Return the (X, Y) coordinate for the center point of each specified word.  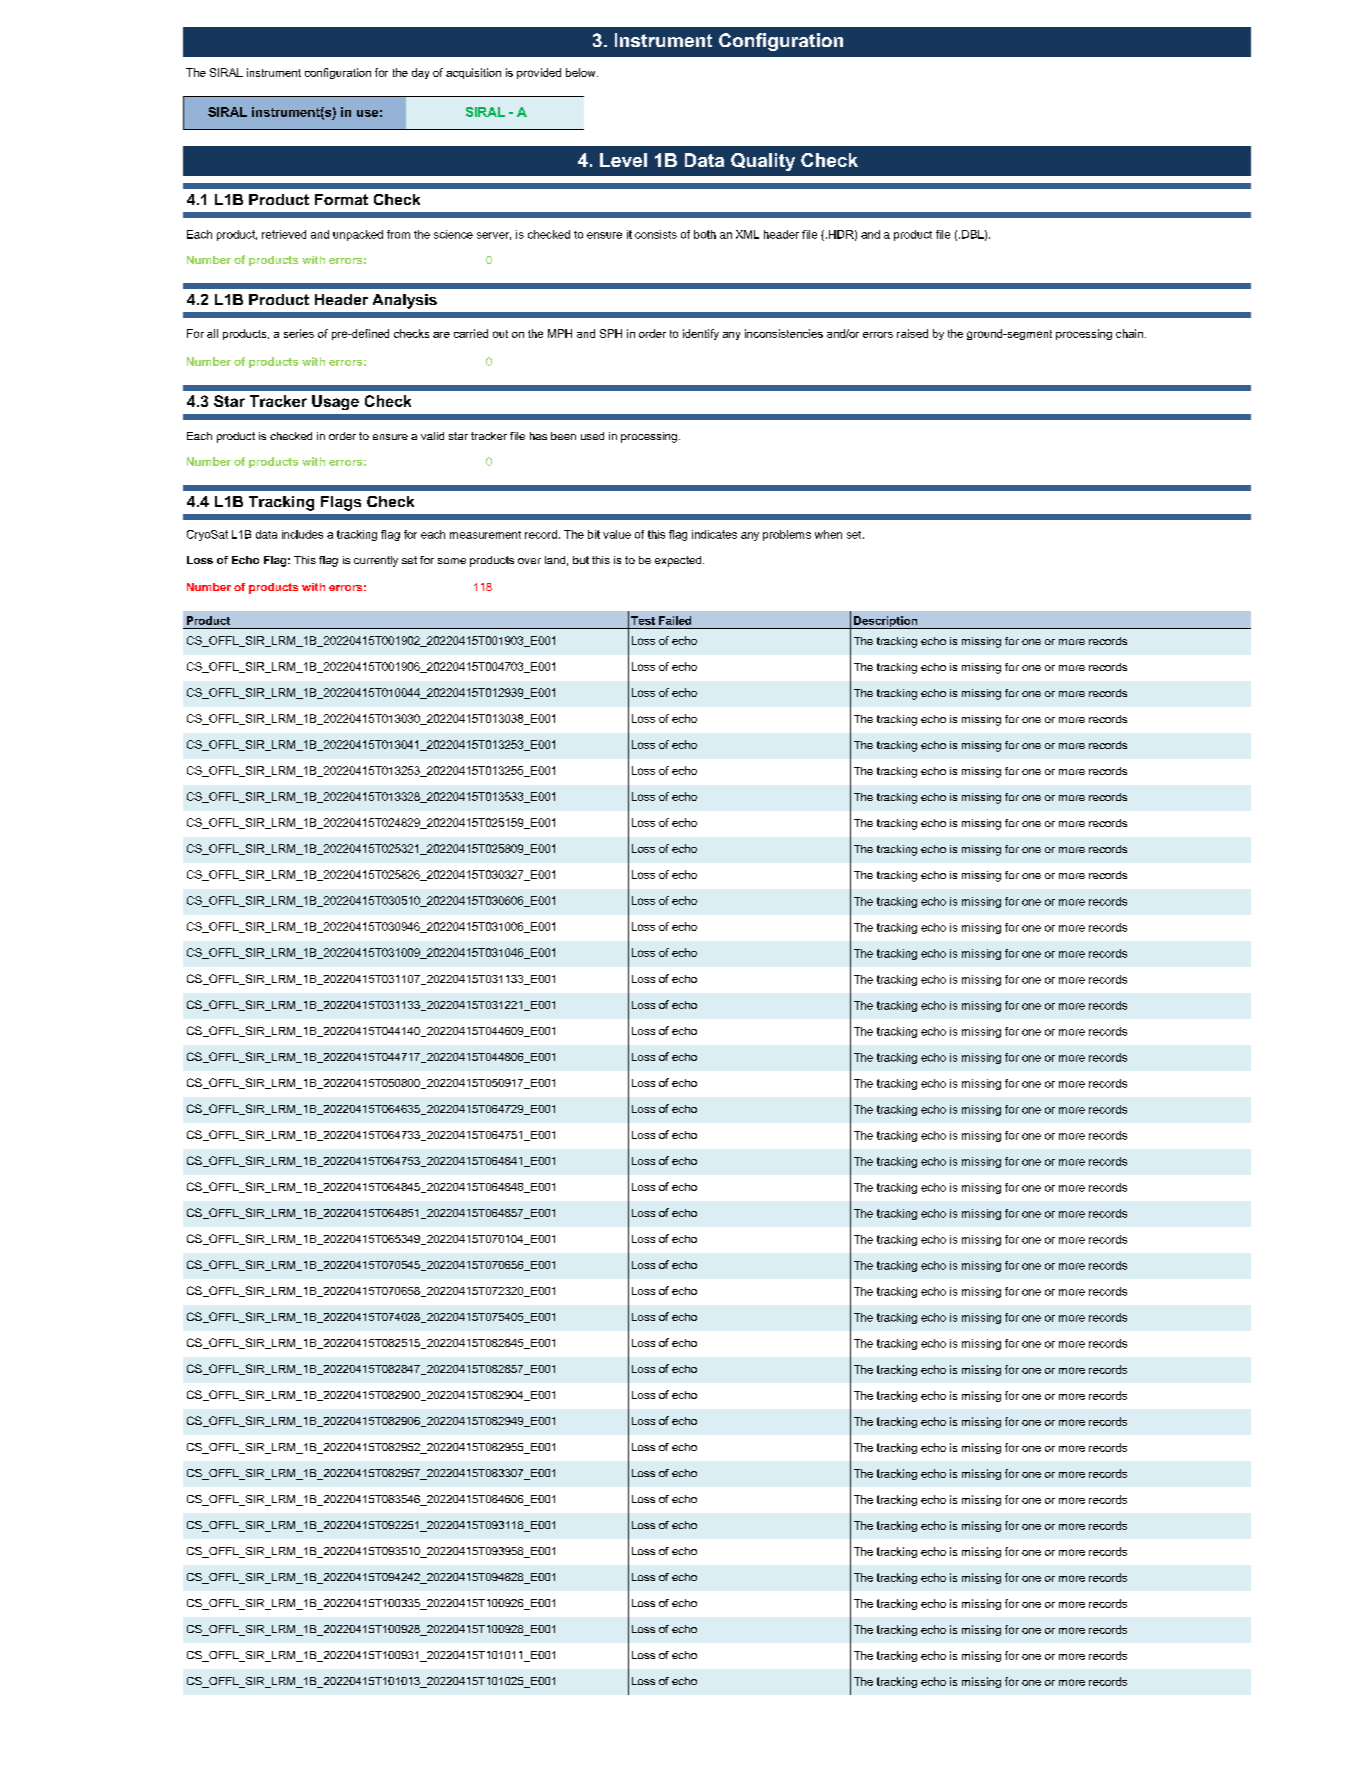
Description (886, 622)
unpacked (358, 235)
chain (1129, 333)
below (582, 72)
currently (376, 561)
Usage (335, 402)
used (592, 436)
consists (656, 234)
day (420, 73)
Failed (675, 620)
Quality (763, 162)
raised (912, 333)
